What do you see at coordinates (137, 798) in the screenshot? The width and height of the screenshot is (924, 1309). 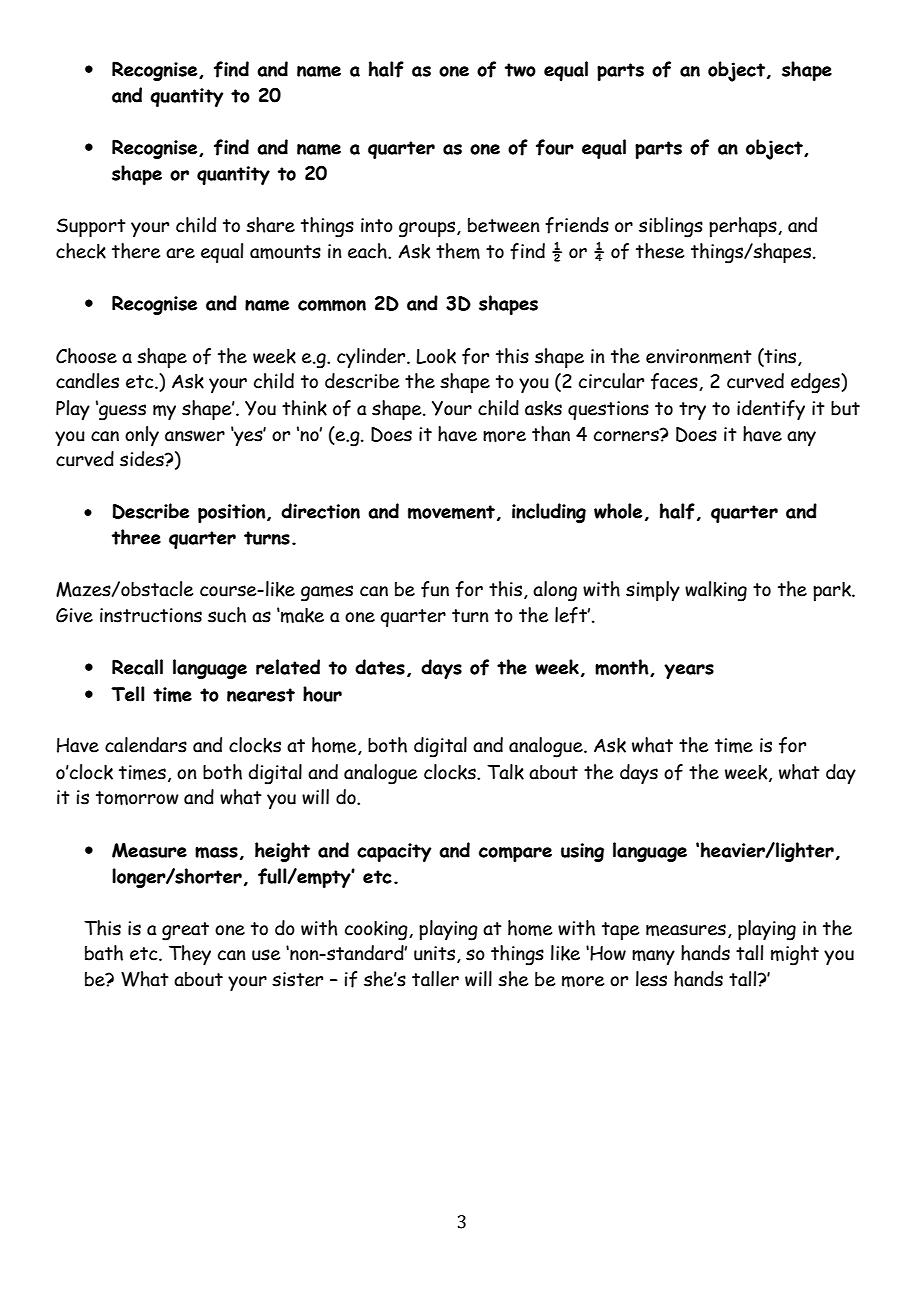 I see `tomorrow` at bounding box center [137, 798].
